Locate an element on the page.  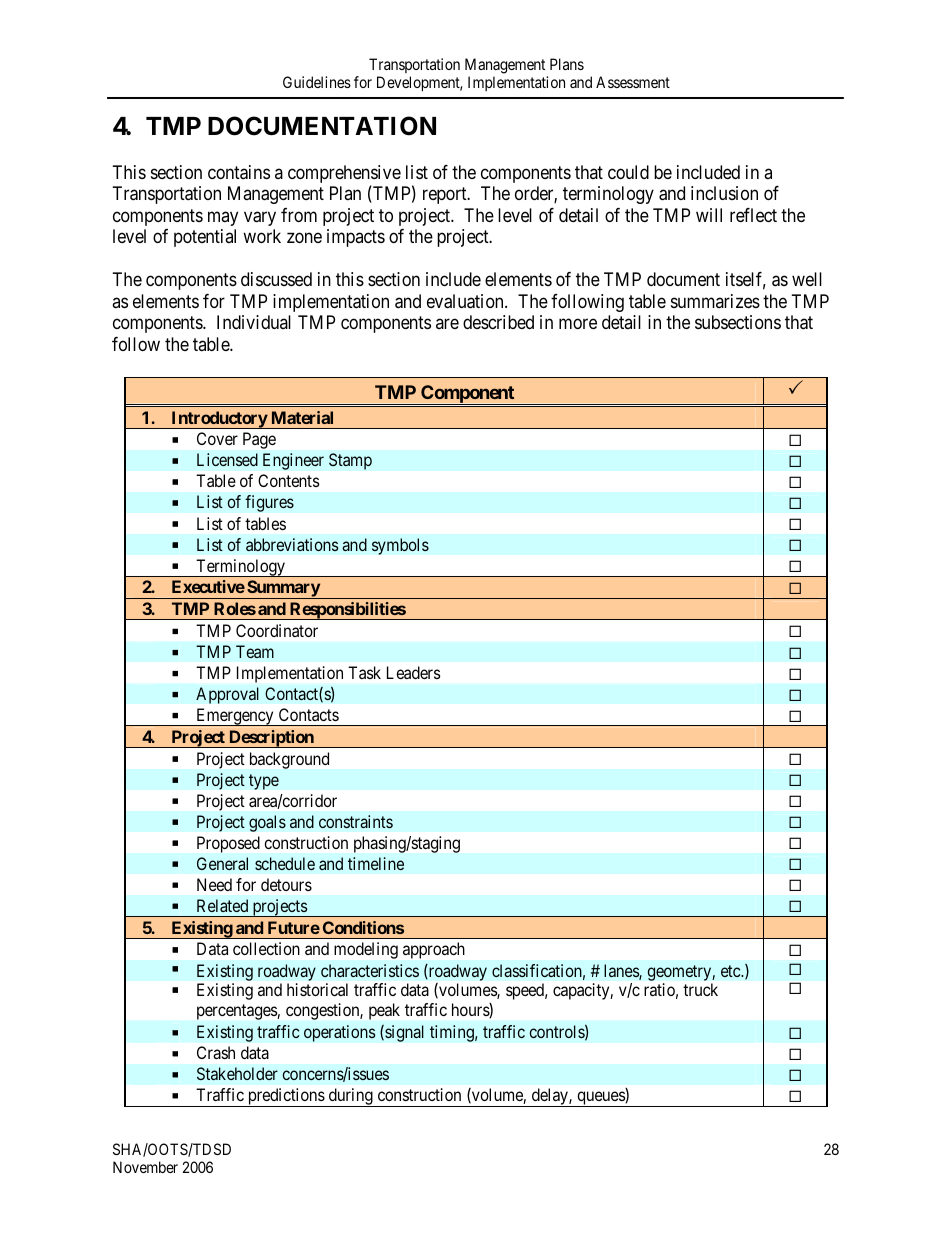
Team is located at coordinates (255, 651).
